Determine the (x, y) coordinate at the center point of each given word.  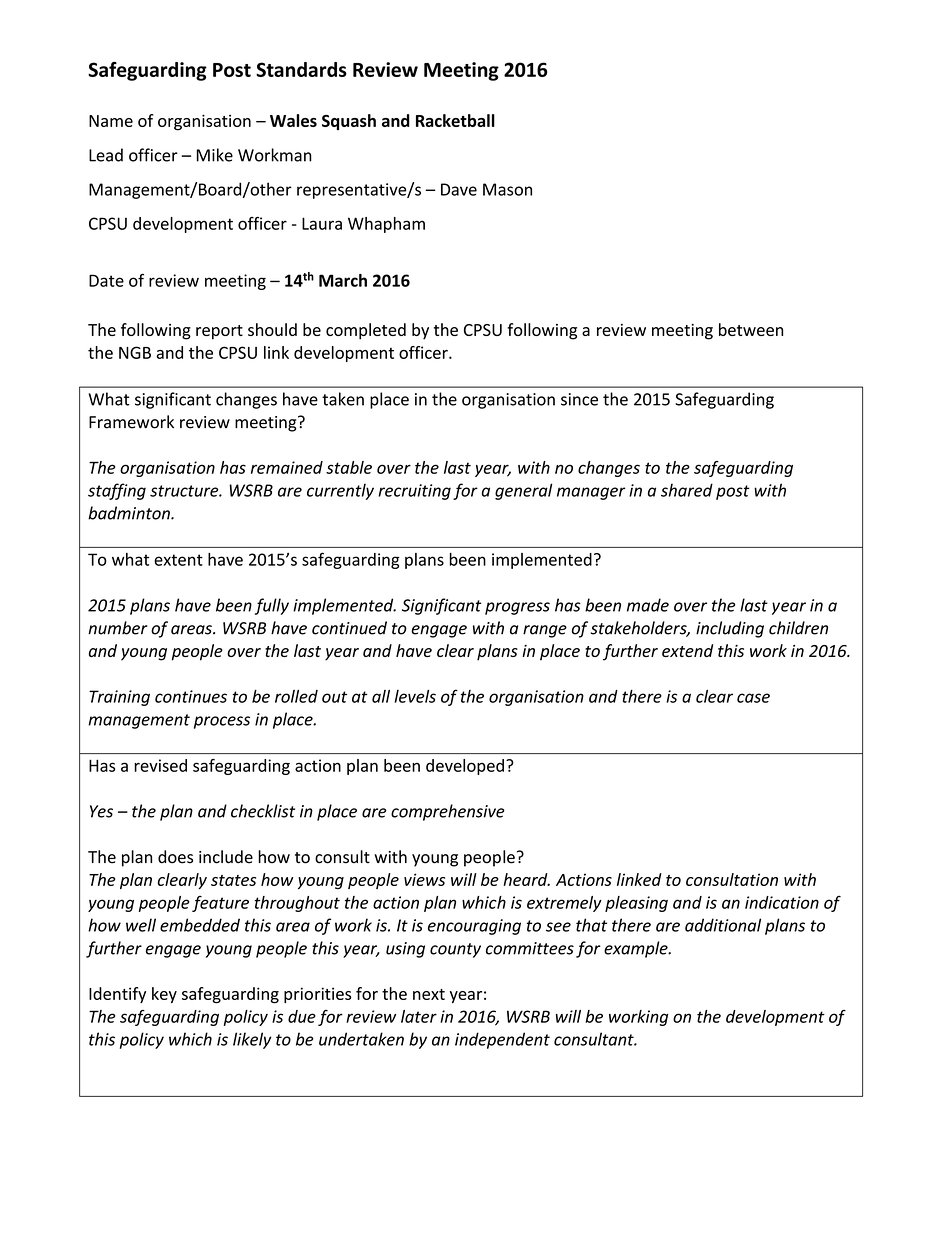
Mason (507, 189)
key (164, 995)
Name (111, 121)
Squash (349, 122)
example (637, 949)
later (419, 1016)
